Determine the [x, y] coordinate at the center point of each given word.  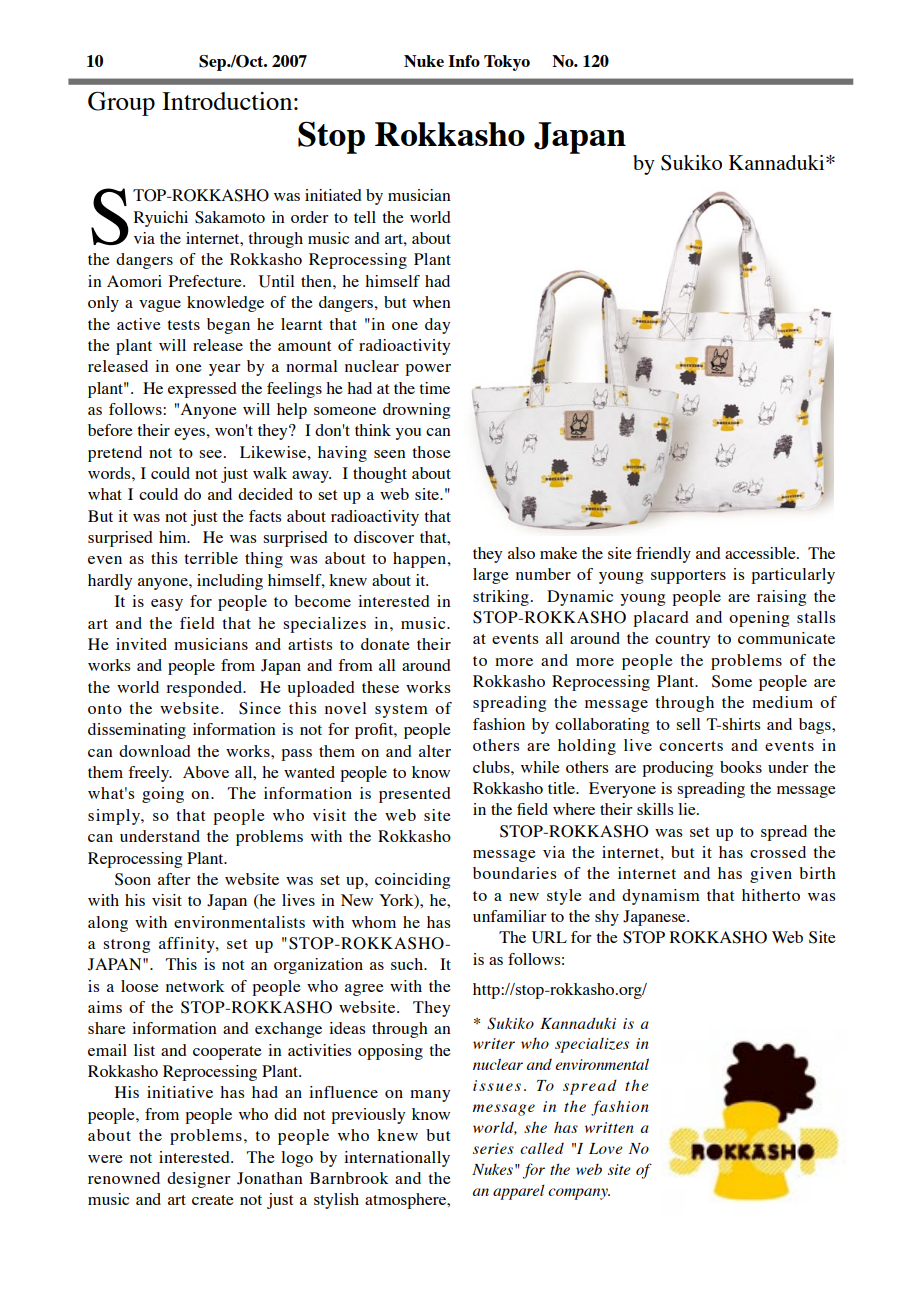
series [493, 1148]
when [432, 302]
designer [199, 1180]
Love [606, 1148]
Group [121, 104]
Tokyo [507, 63]
